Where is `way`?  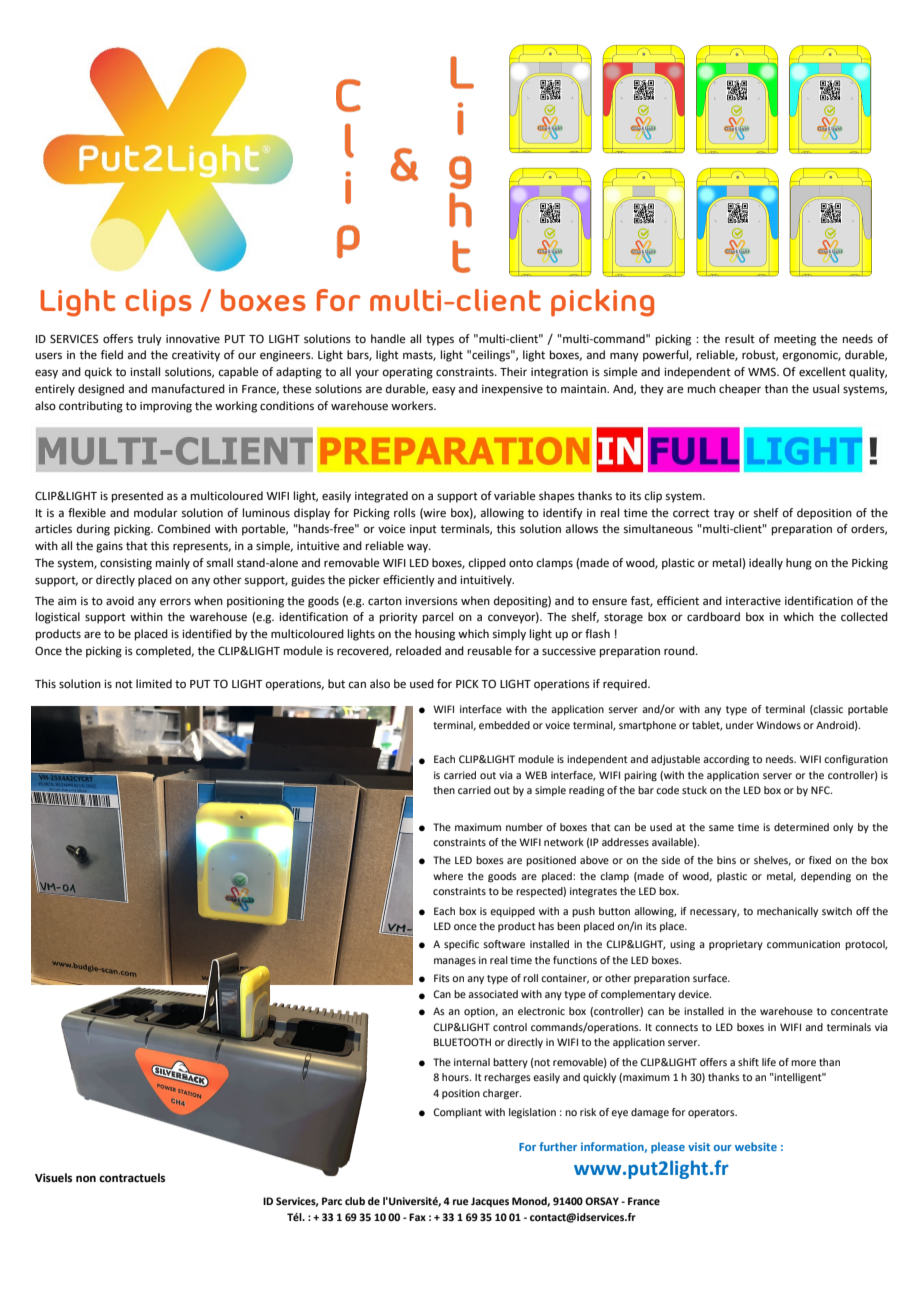
way is located at coordinates (419, 548).
